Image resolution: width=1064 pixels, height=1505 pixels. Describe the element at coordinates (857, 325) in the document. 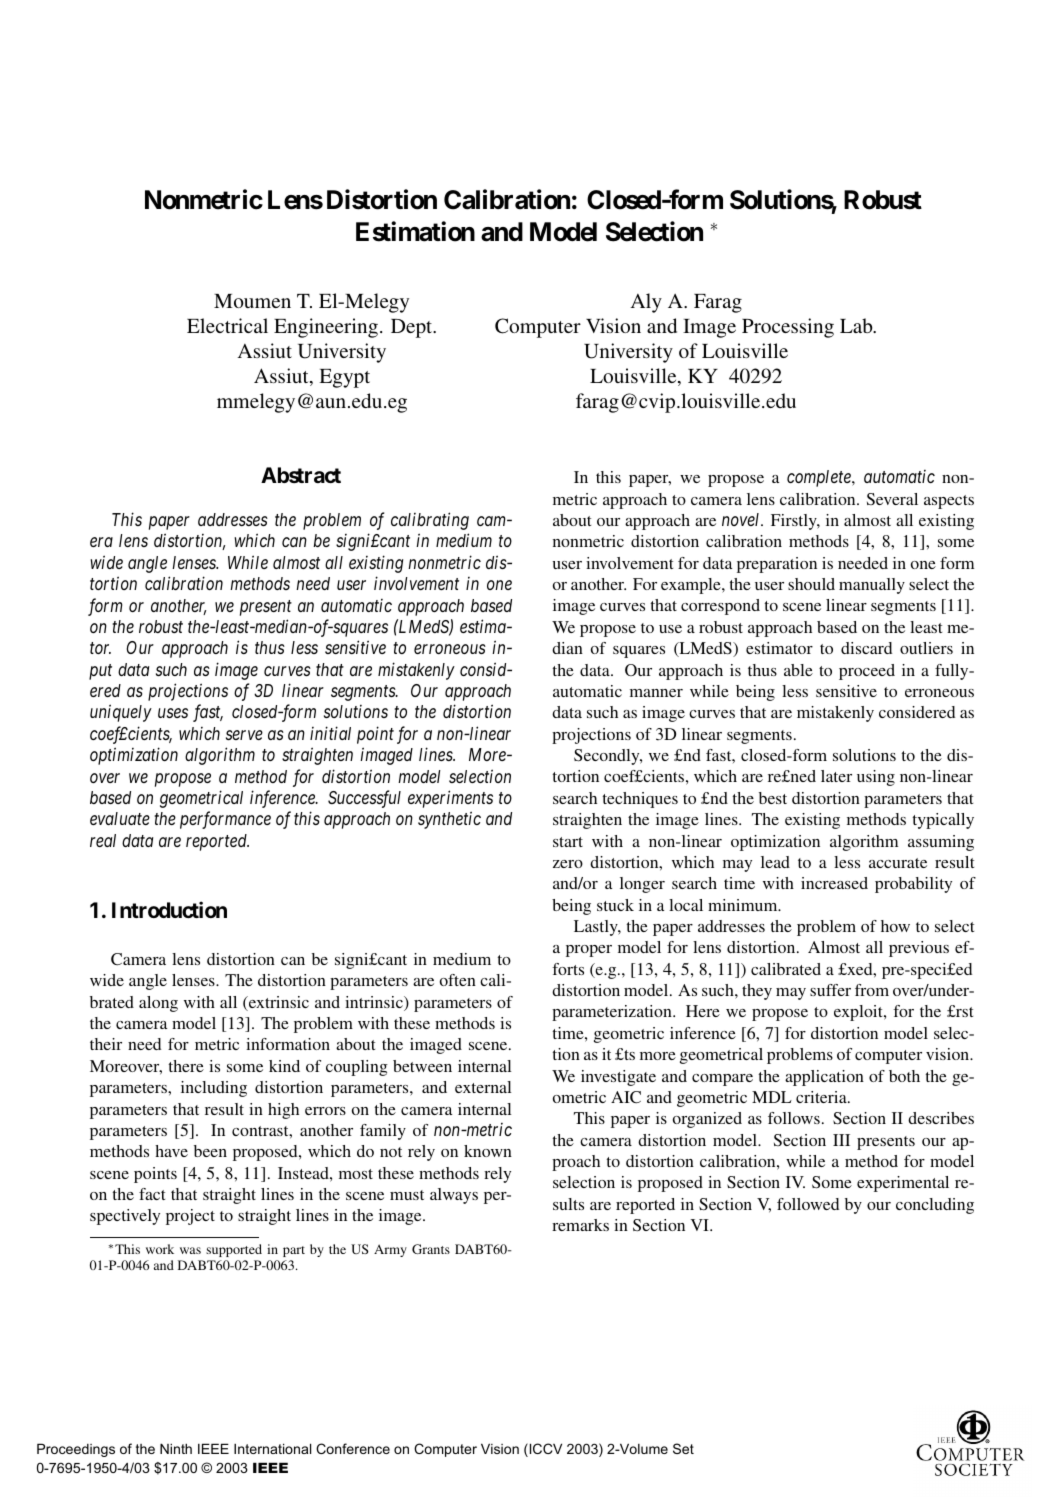

I see `Lab` at that location.
